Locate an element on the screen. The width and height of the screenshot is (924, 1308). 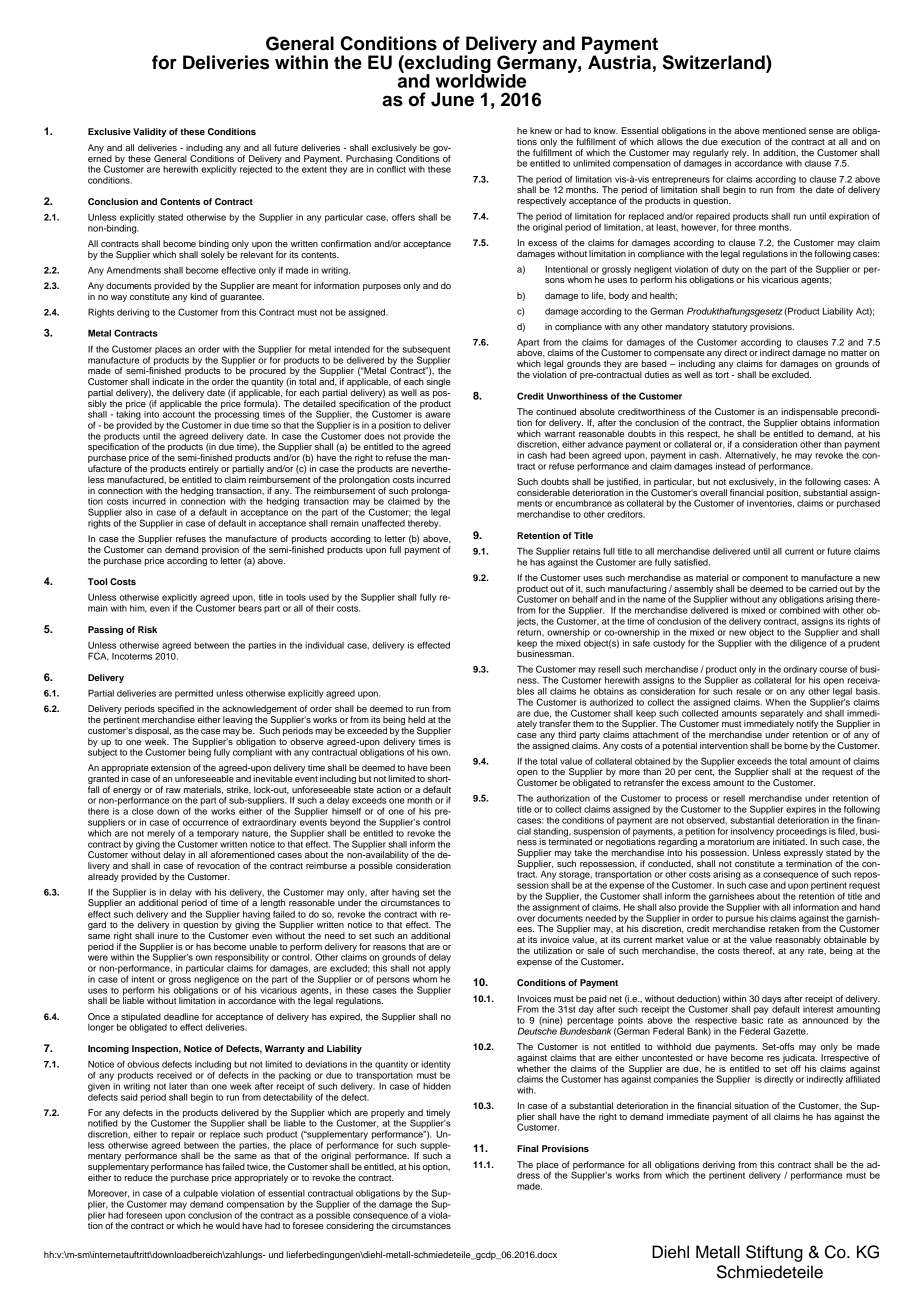
culpable is located at coordinates (200, 1194).
